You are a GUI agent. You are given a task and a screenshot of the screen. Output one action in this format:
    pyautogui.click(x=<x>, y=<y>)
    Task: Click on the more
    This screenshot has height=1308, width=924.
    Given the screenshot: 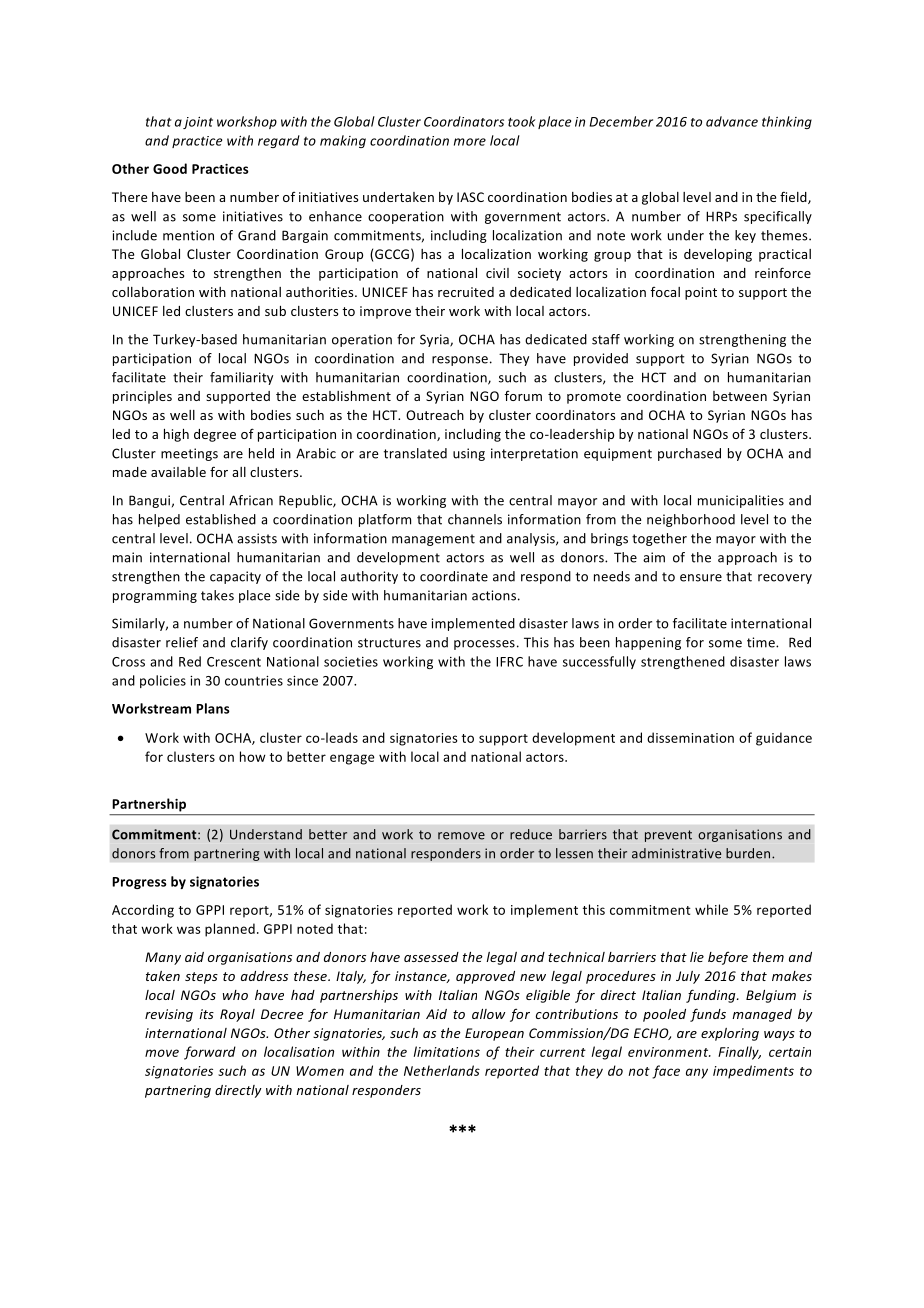 What is the action you would take?
    pyautogui.click(x=470, y=142)
